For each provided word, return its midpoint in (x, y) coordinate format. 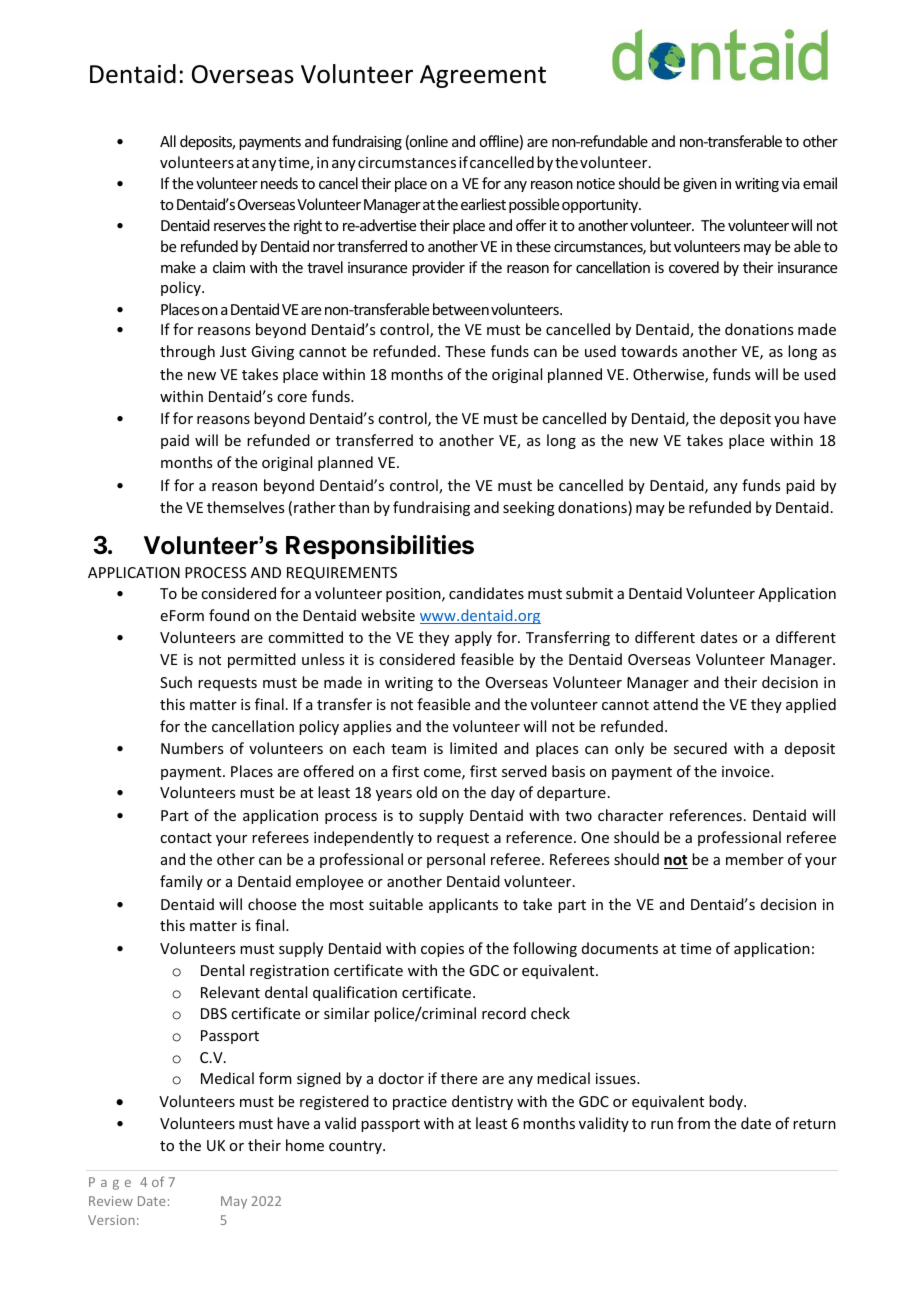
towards (649, 351)
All (168, 141)
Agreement (483, 76)
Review (111, 1201)
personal (456, 860)
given (700, 185)
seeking (529, 508)
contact (186, 838)
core (292, 398)
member (755, 859)
